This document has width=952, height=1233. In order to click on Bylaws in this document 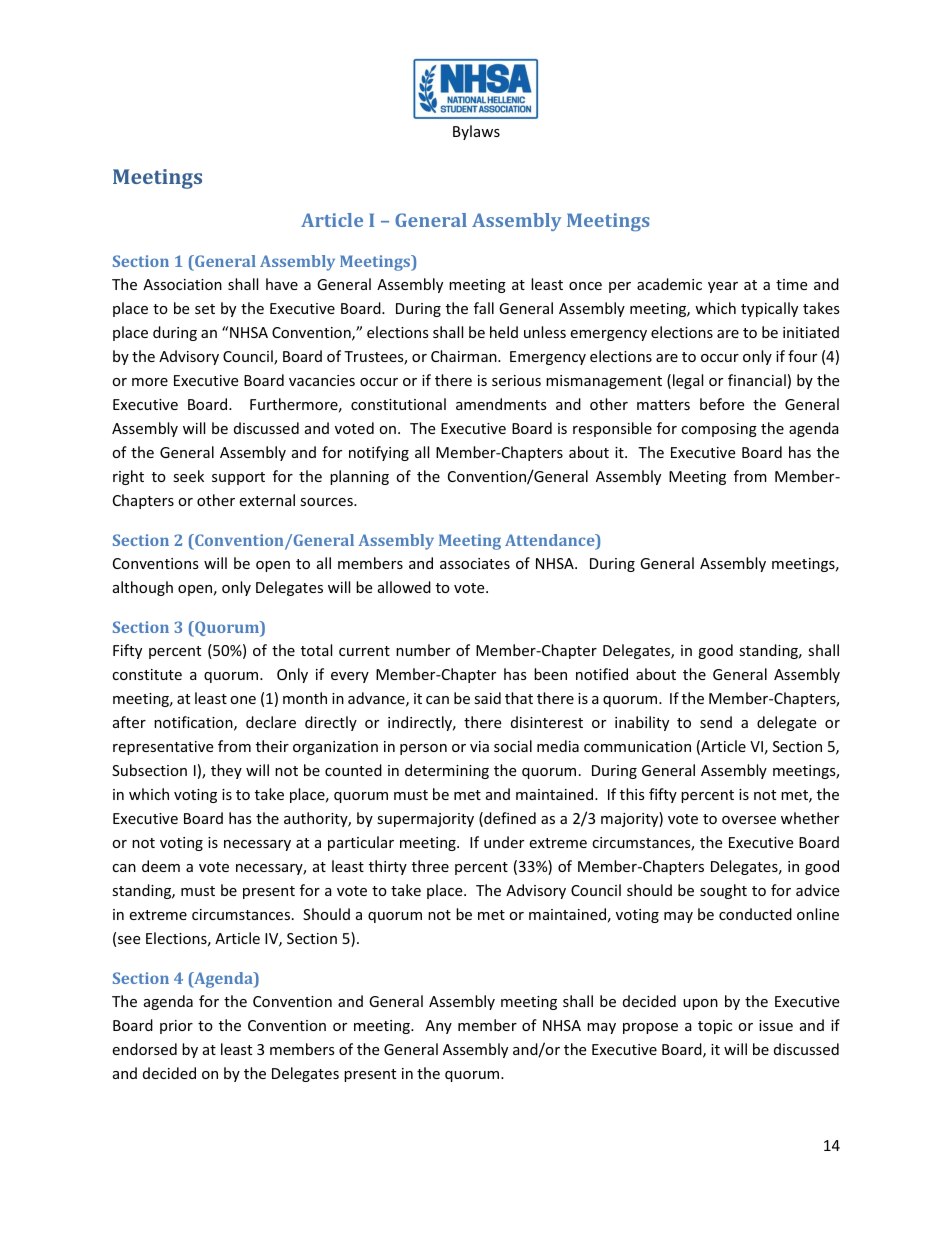, I will do `click(476, 132)`.
